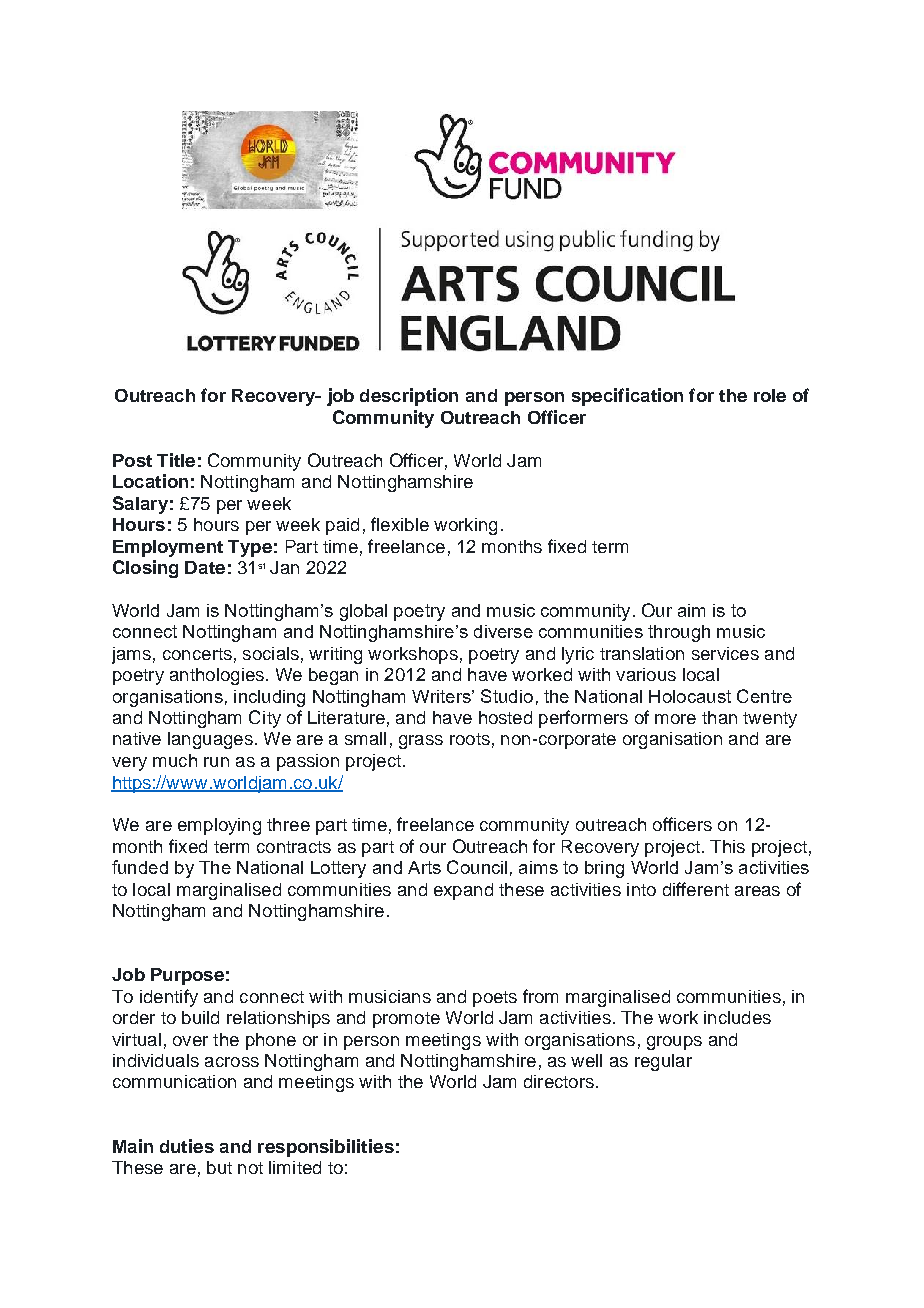  Describe the element at coordinates (675, 719) in the document. I see `more` at that location.
